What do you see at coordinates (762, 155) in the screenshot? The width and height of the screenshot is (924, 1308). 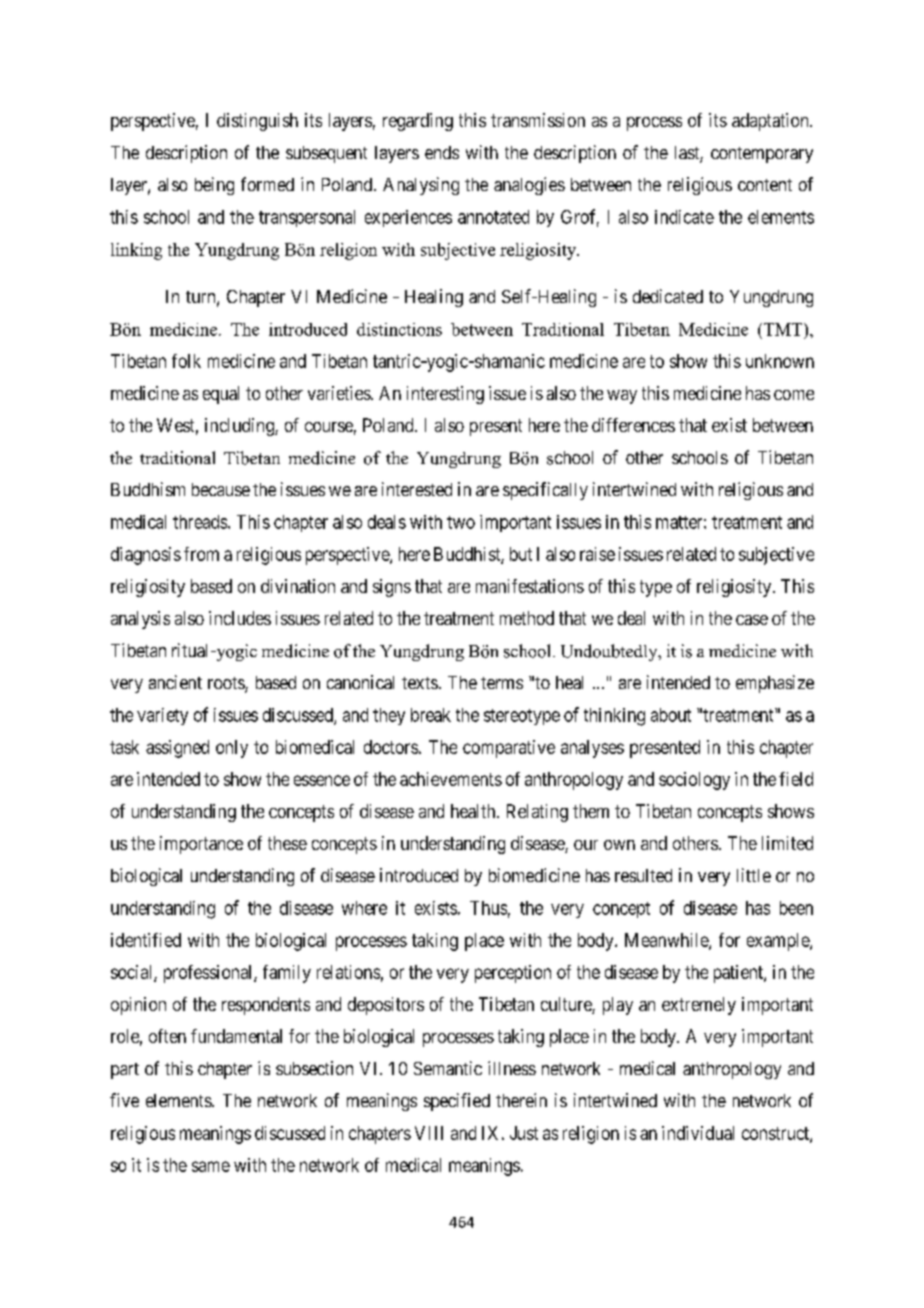 I see `contemporary` at bounding box center [762, 155].
